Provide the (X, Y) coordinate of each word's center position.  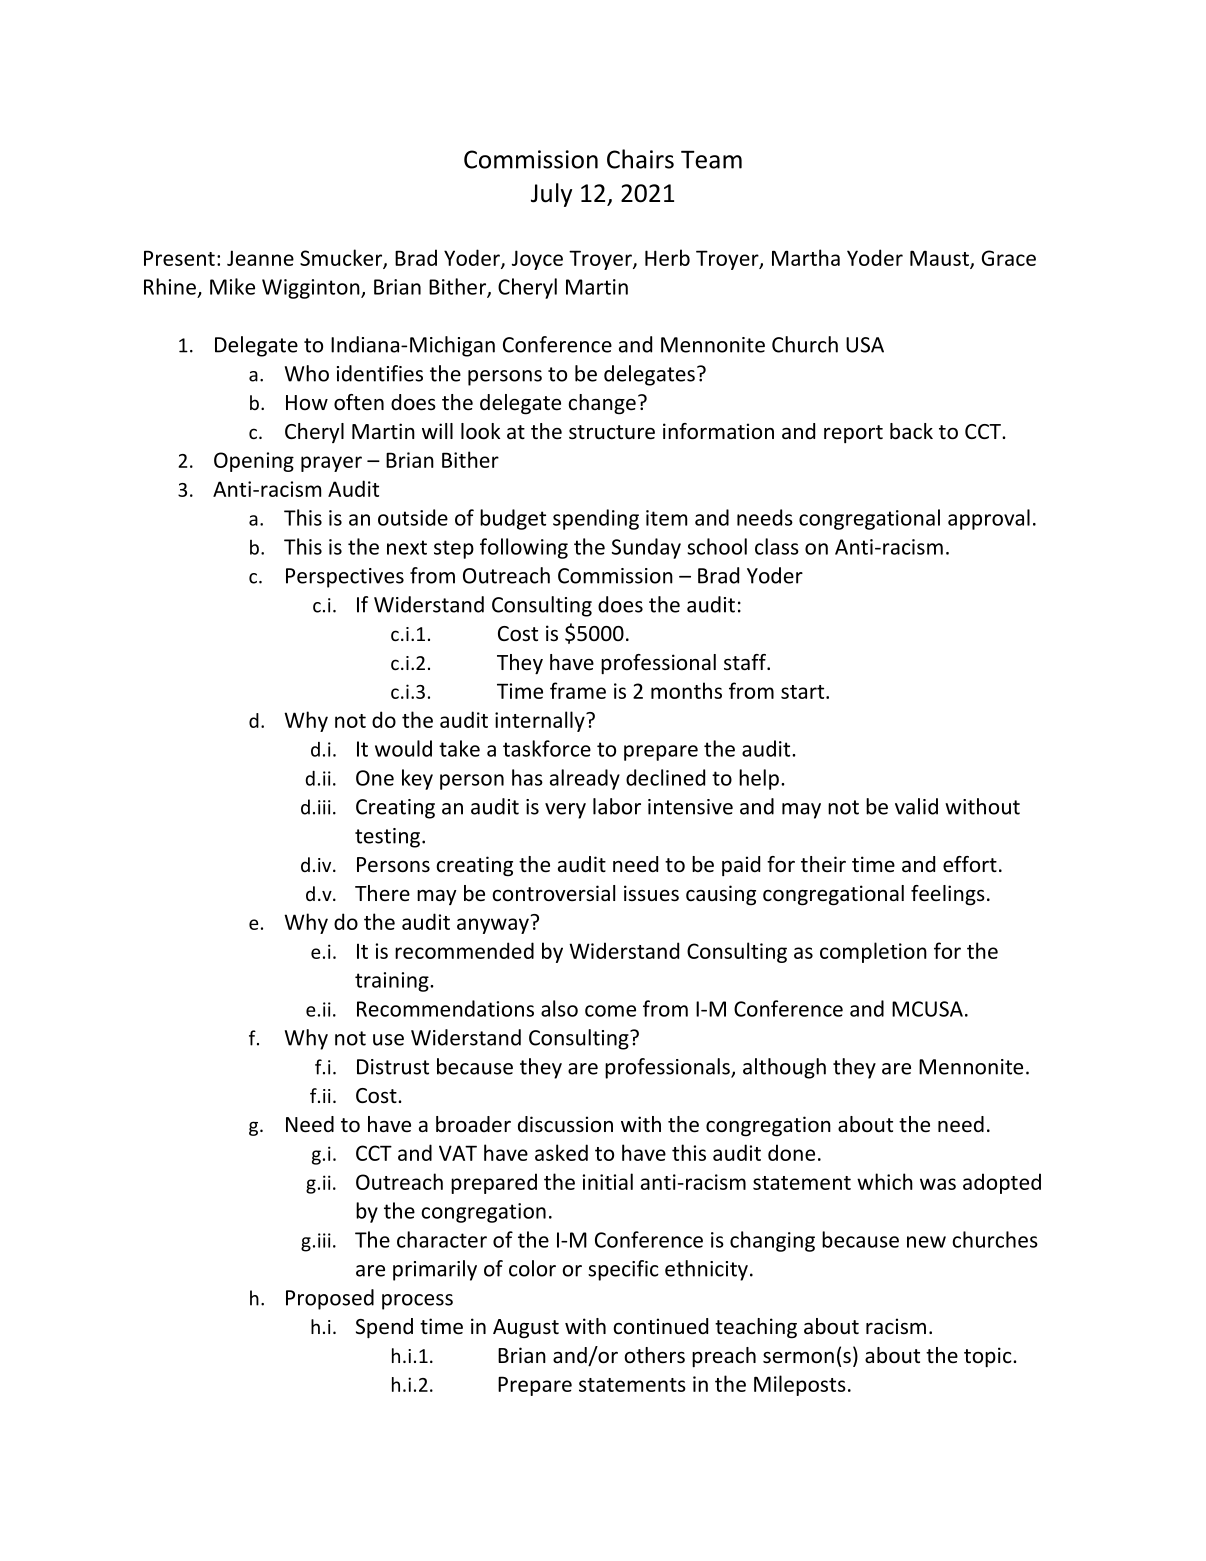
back (911, 431)
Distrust (393, 1067)
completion (873, 952)
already (585, 779)
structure (612, 432)
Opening (254, 462)
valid (916, 806)
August (526, 1329)
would (403, 748)
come (610, 1011)
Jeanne (260, 258)
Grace (1009, 258)
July (551, 195)
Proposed (330, 1299)
